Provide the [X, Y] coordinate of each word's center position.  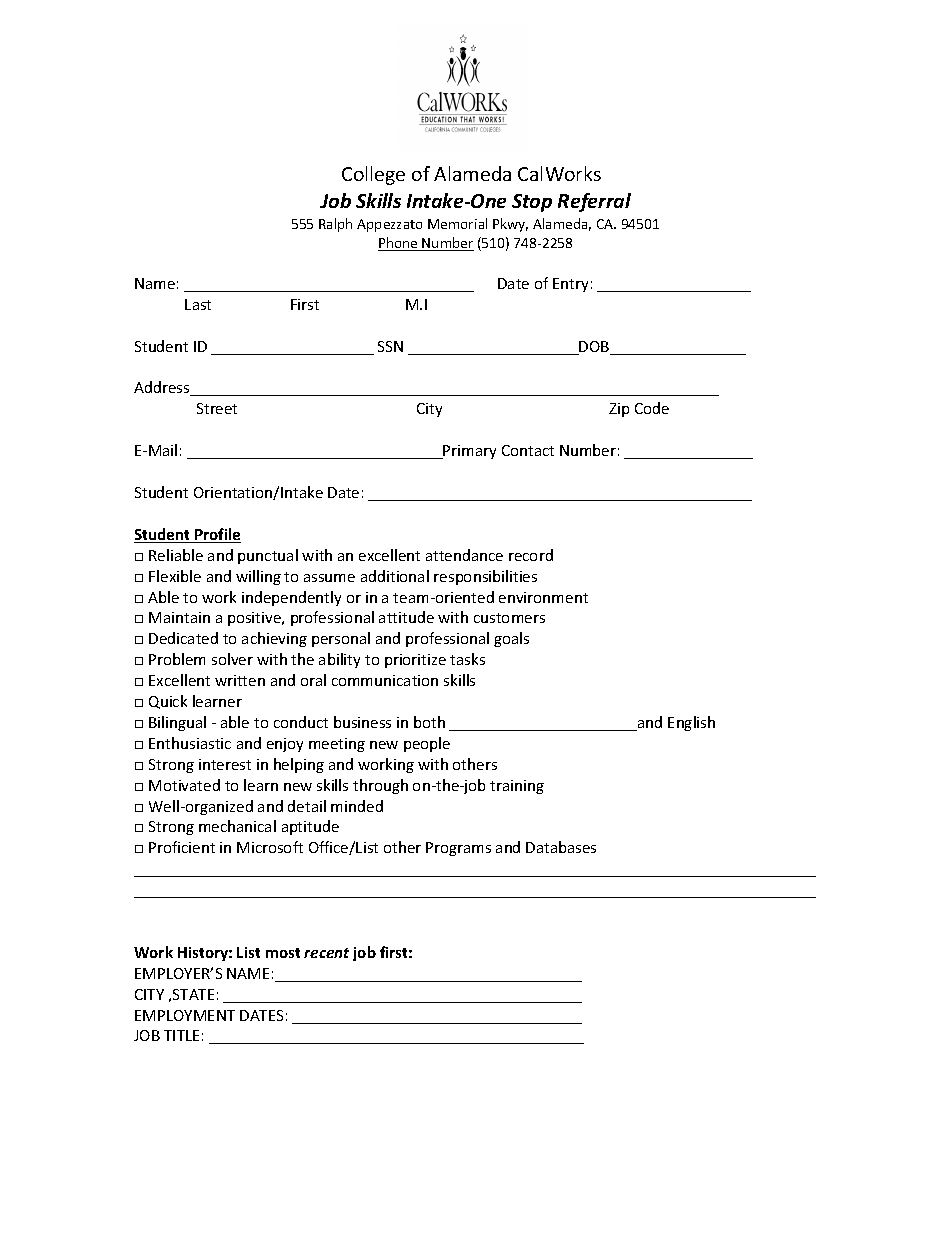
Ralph [335, 225]
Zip [619, 410]
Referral [594, 202]
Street [217, 408]
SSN [390, 346]
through [380, 786]
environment [543, 597]
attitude [406, 617]
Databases [561, 847]
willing [258, 577]
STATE [193, 994]
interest [225, 764]
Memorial [457, 223]
